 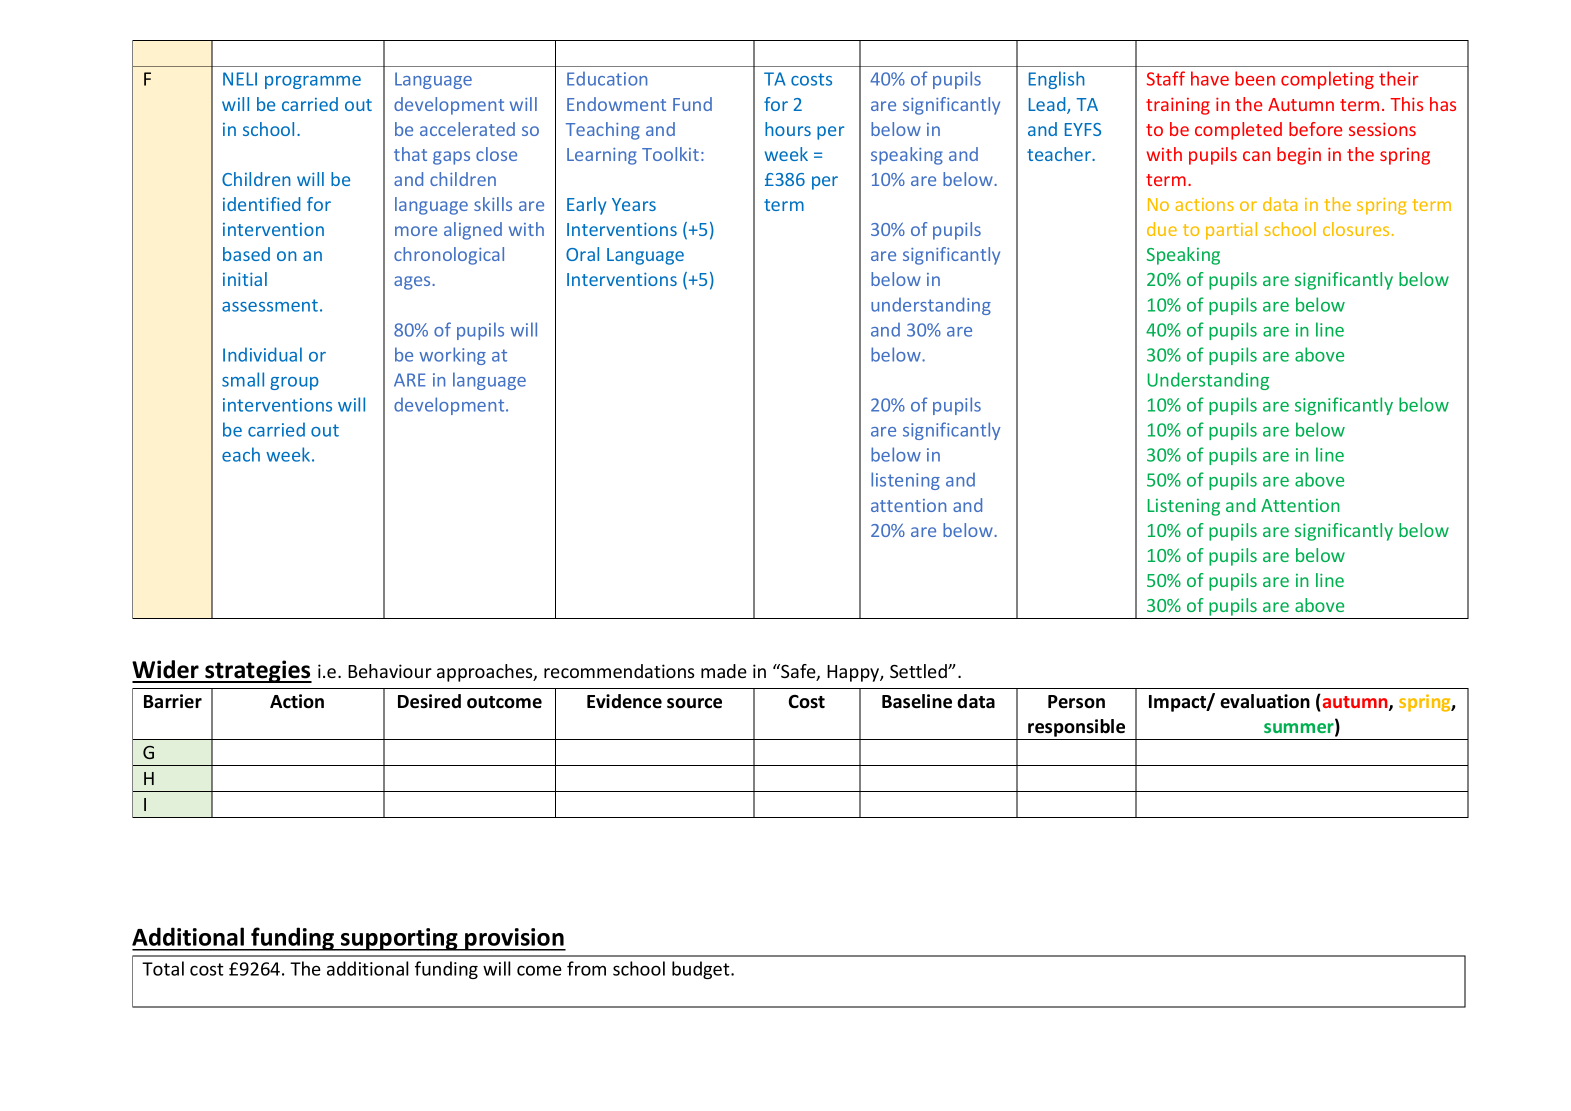 I want to click on budget, so click(x=702, y=970).
